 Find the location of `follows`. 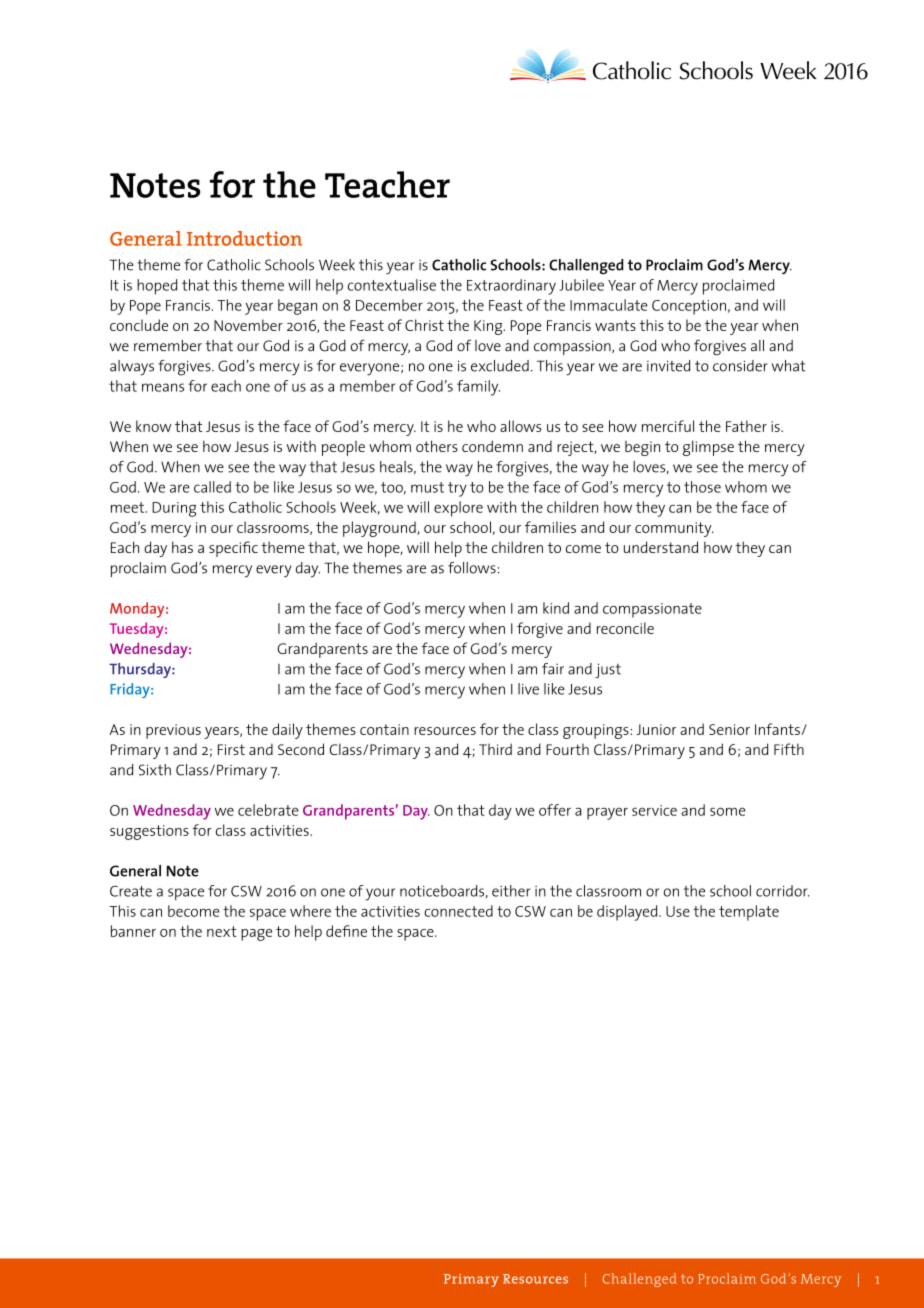

follows is located at coordinates (472, 568).
